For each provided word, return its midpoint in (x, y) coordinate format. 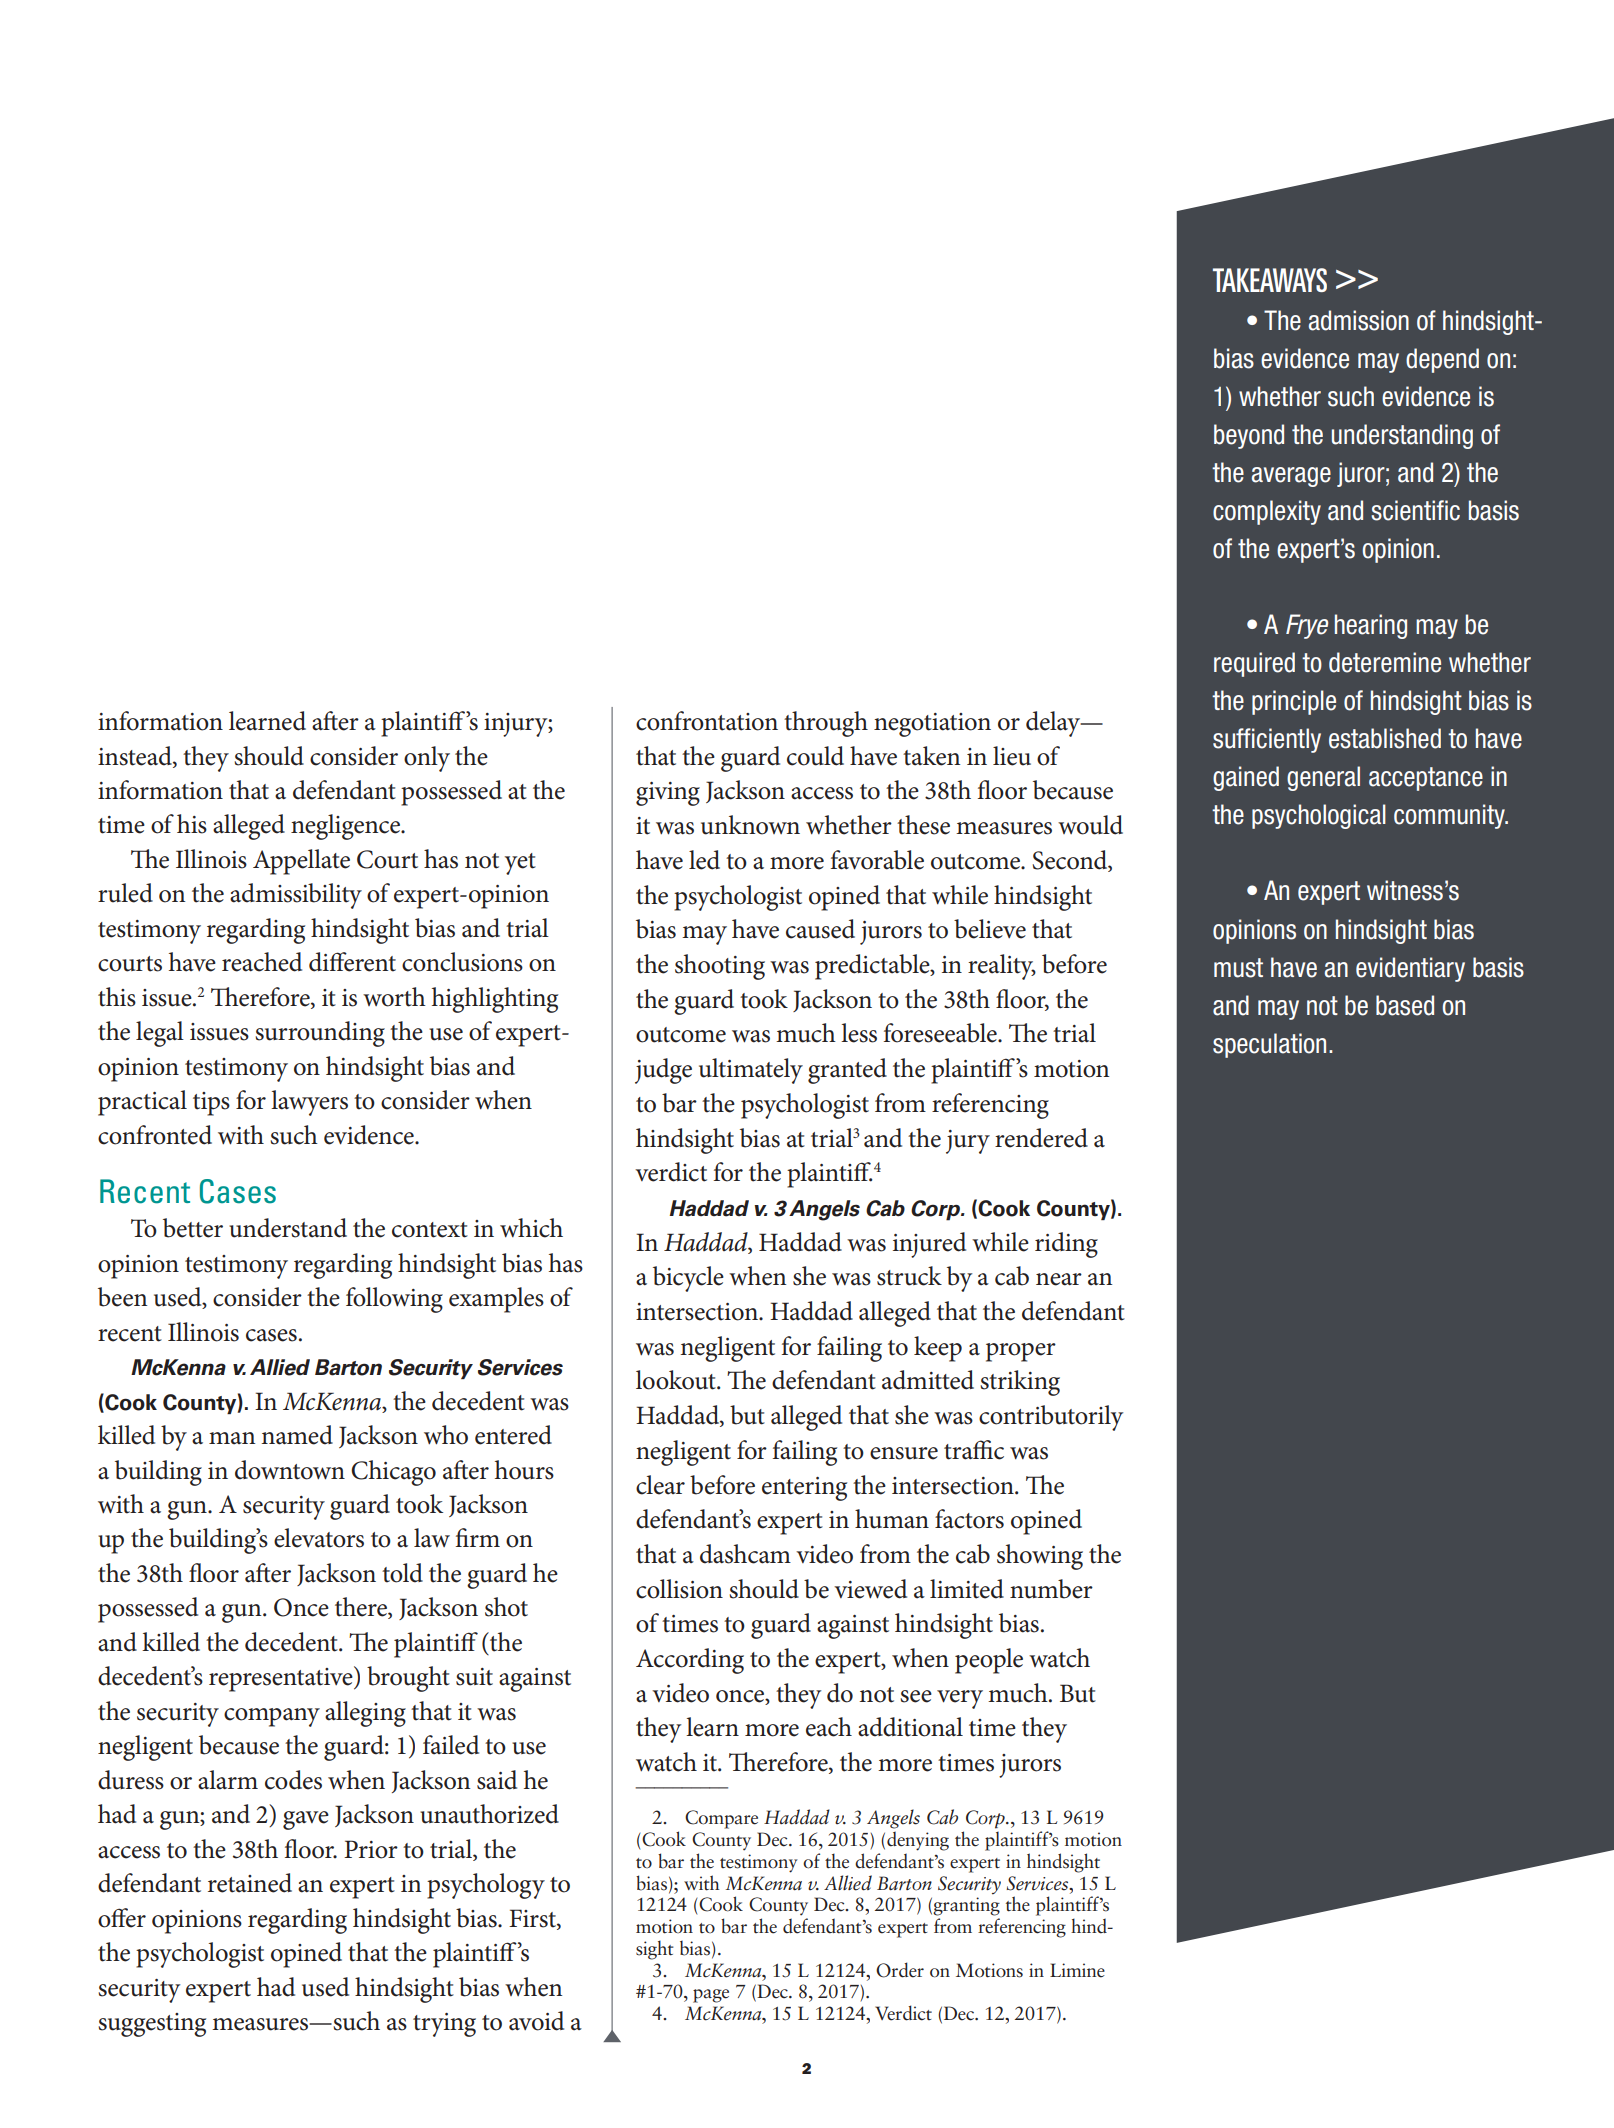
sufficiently (1267, 740)
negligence (347, 827)
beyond (1249, 436)
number (1051, 1589)
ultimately (751, 1071)
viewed (870, 1589)
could (815, 756)
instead (136, 756)
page (711, 1996)
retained (250, 1883)
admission (1359, 320)
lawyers (309, 1103)
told (402, 1573)
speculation (1269, 1045)
